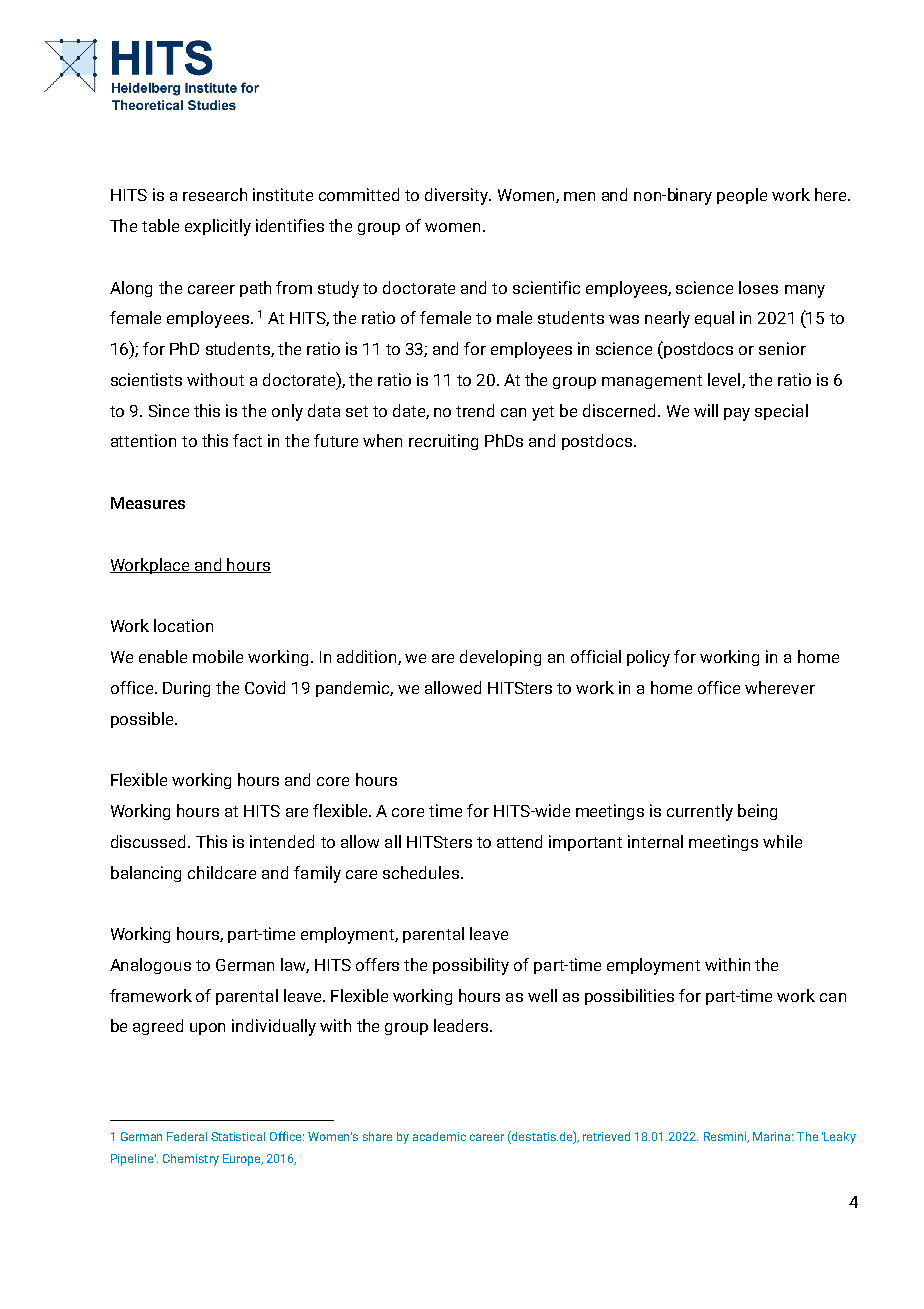 The width and height of the screenshot is (924, 1309). What do you see at coordinates (443, 442) in the screenshot?
I see `recruiting` at bounding box center [443, 442].
